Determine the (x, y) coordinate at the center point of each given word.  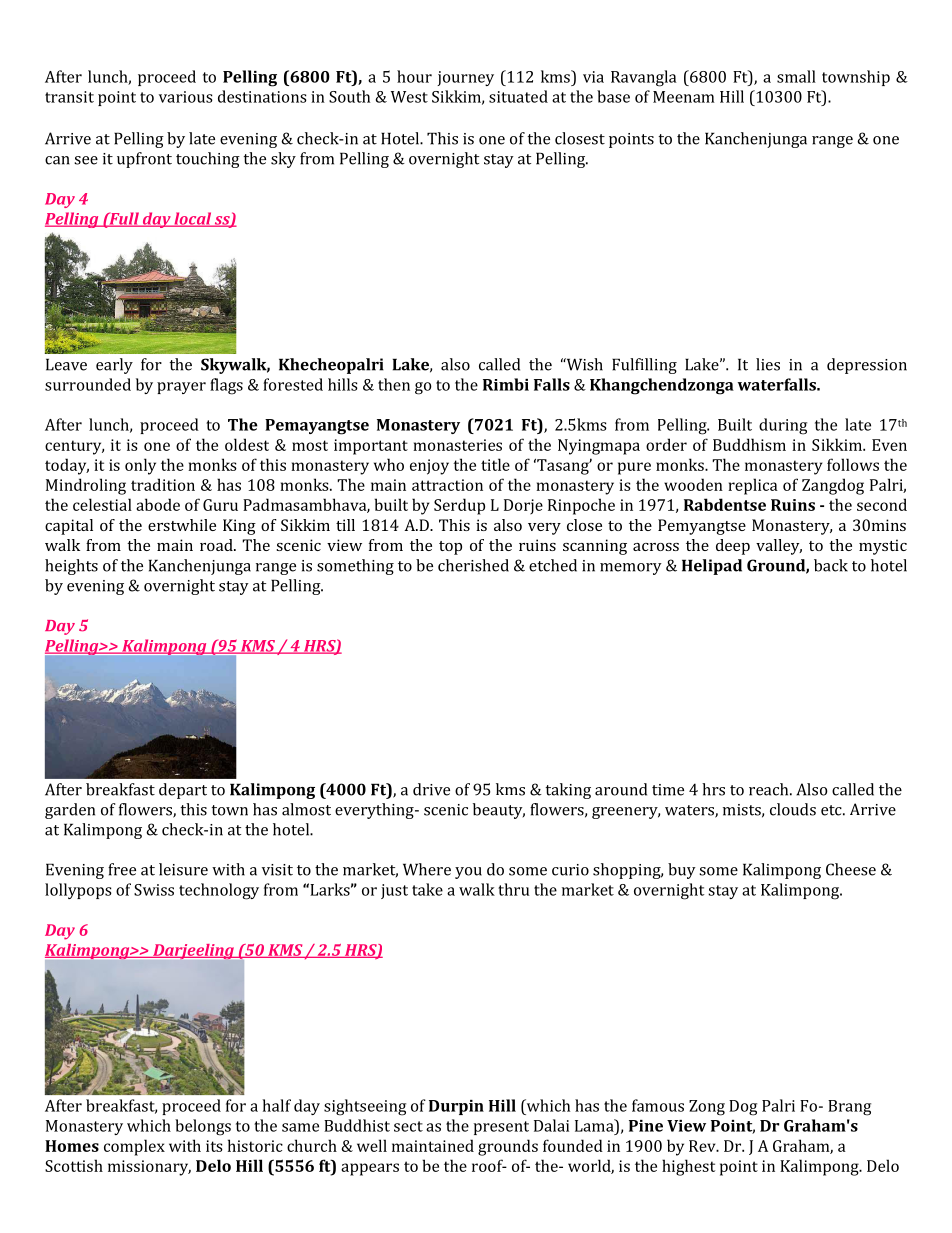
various (186, 97)
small (796, 76)
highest (688, 1167)
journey (465, 78)
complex (134, 1147)
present (501, 1128)
